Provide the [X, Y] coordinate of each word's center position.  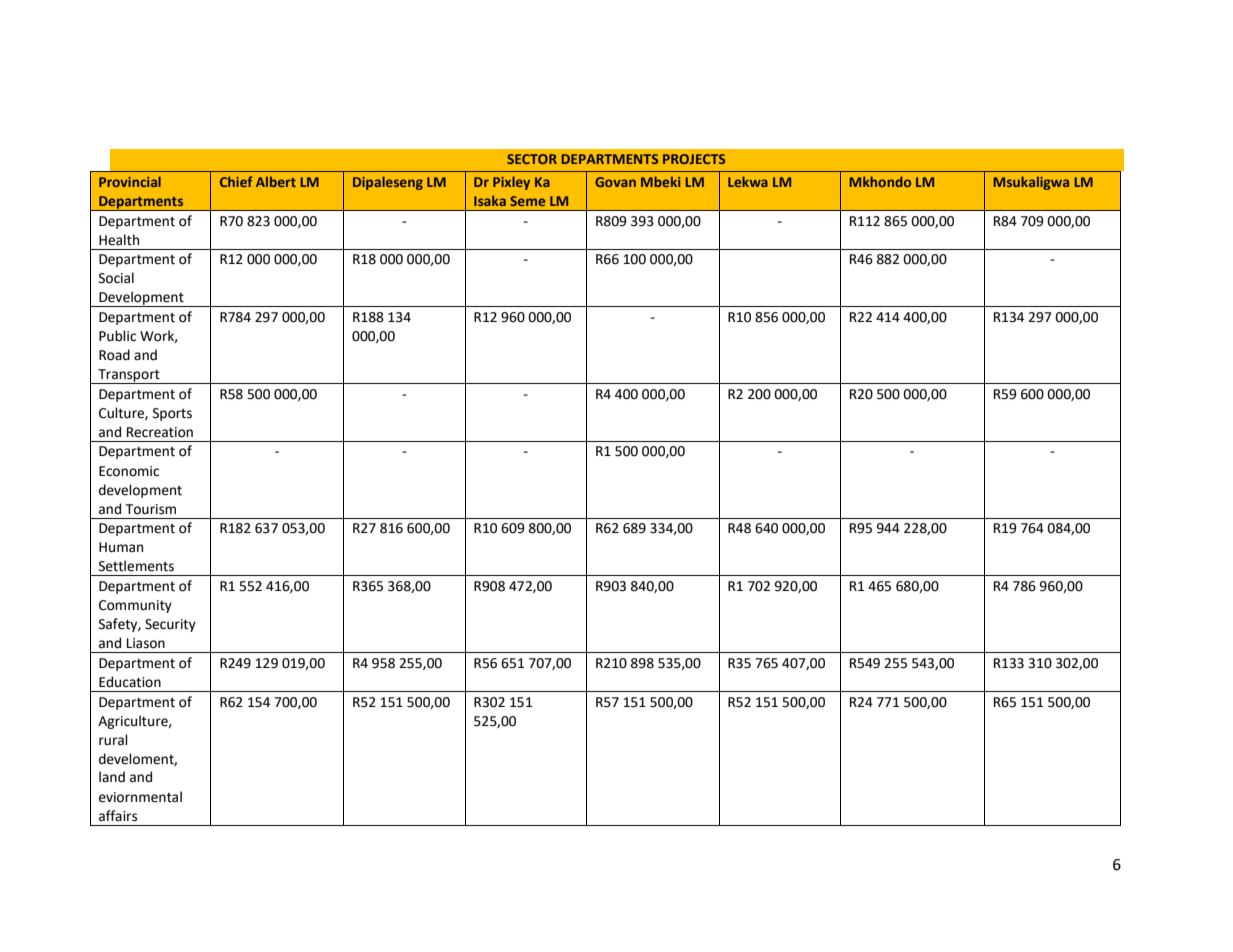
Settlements [136, 566]
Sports [172, 414]
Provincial [130, 181]
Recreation [160, 432]
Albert [276, 181]
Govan [615, 182]
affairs [118, 816]
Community [135, 606]
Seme [527, 201]
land [112, 777]
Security [170, 625]
